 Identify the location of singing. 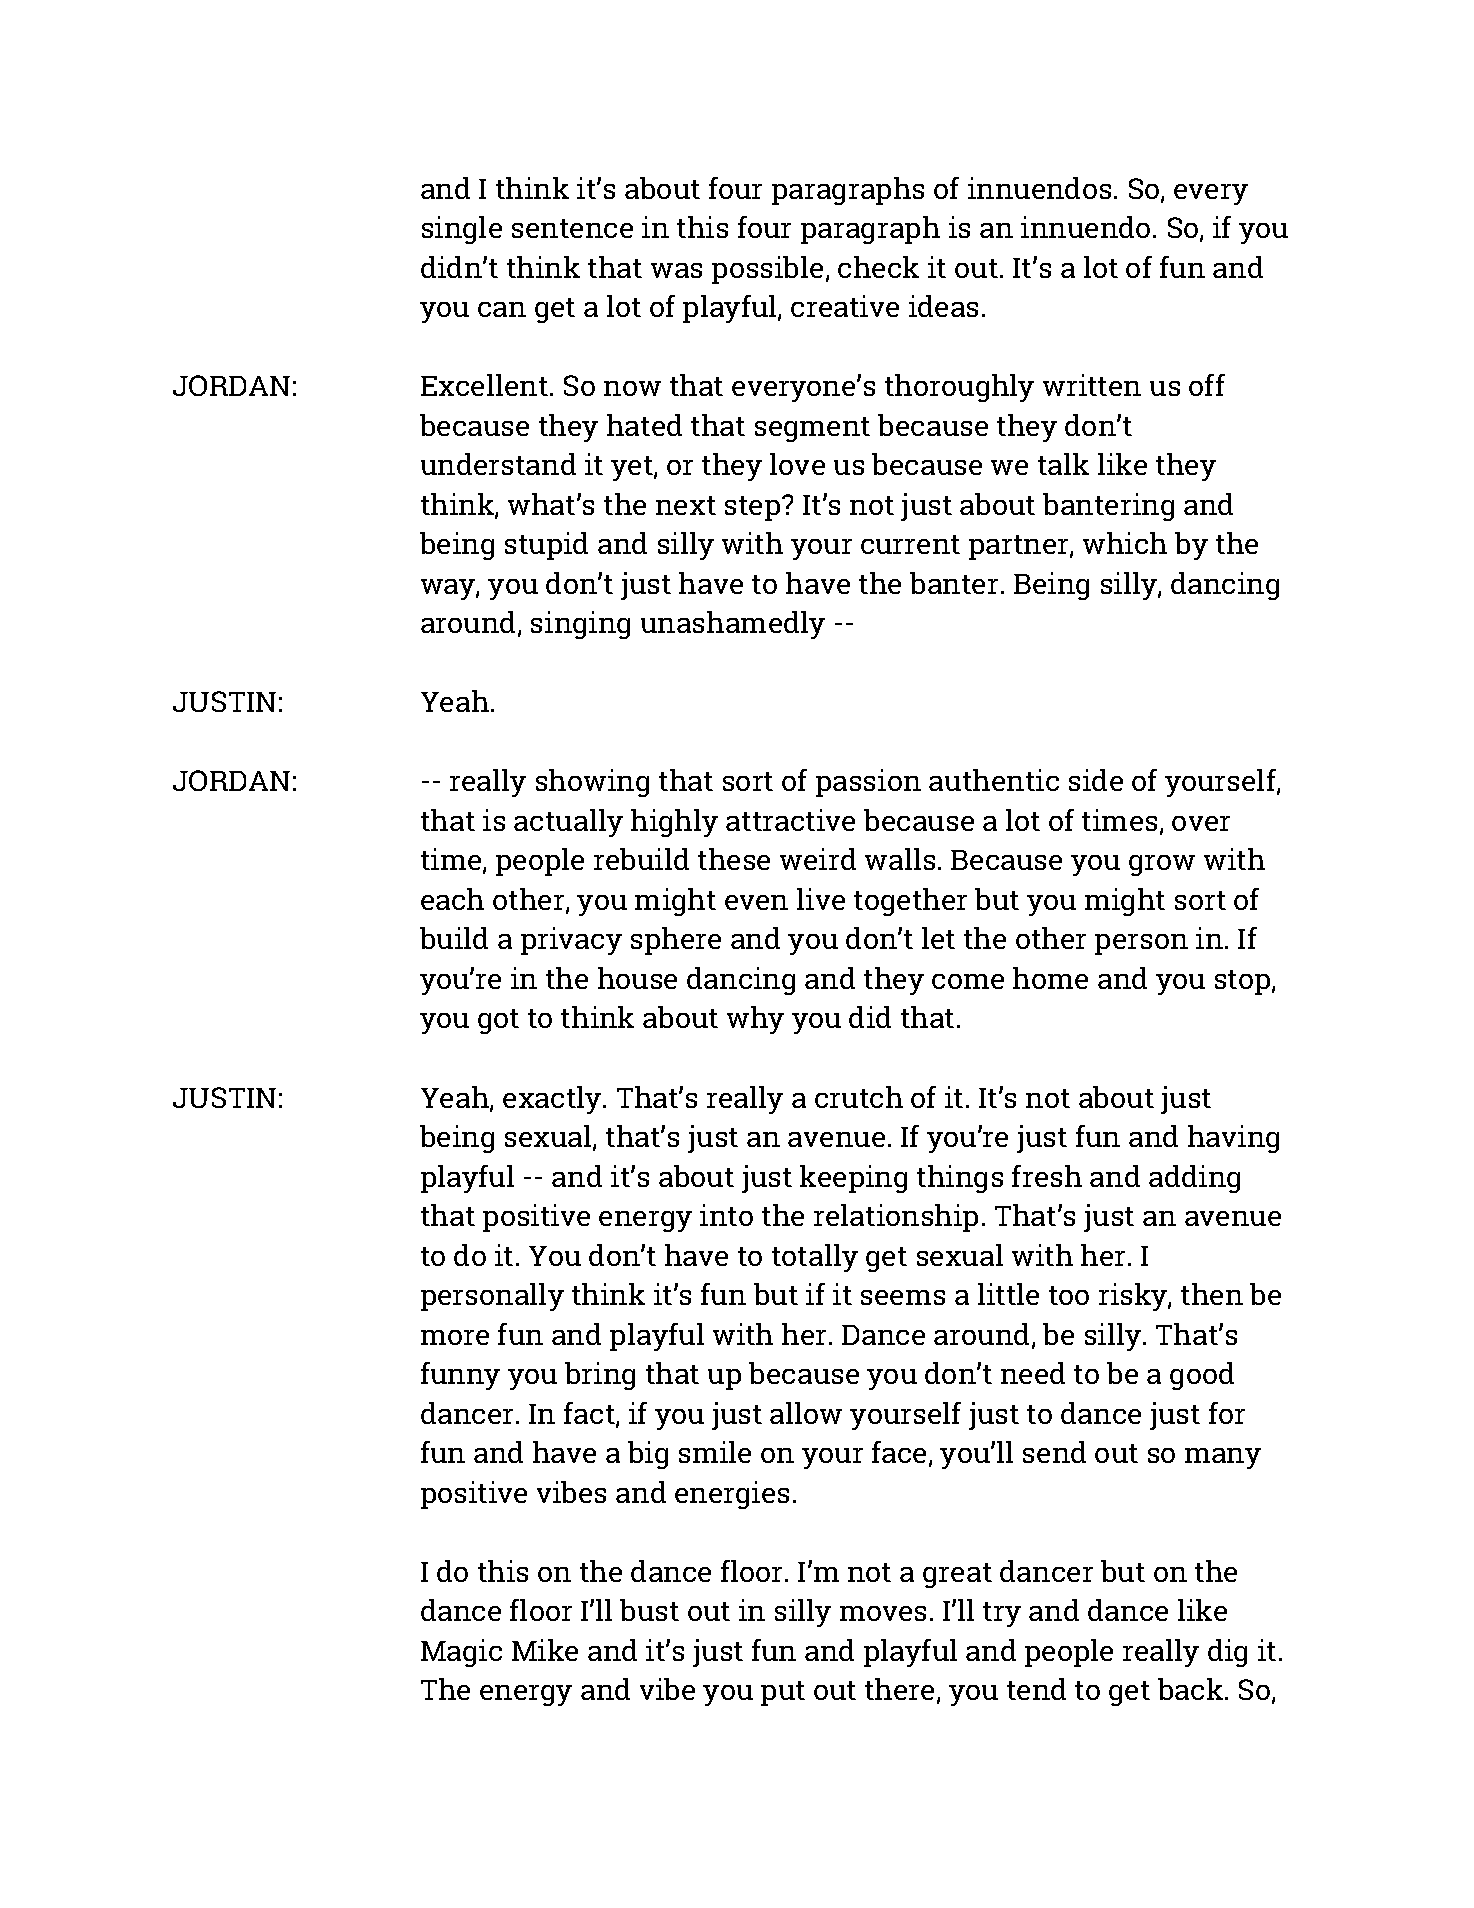
(580, 625).
